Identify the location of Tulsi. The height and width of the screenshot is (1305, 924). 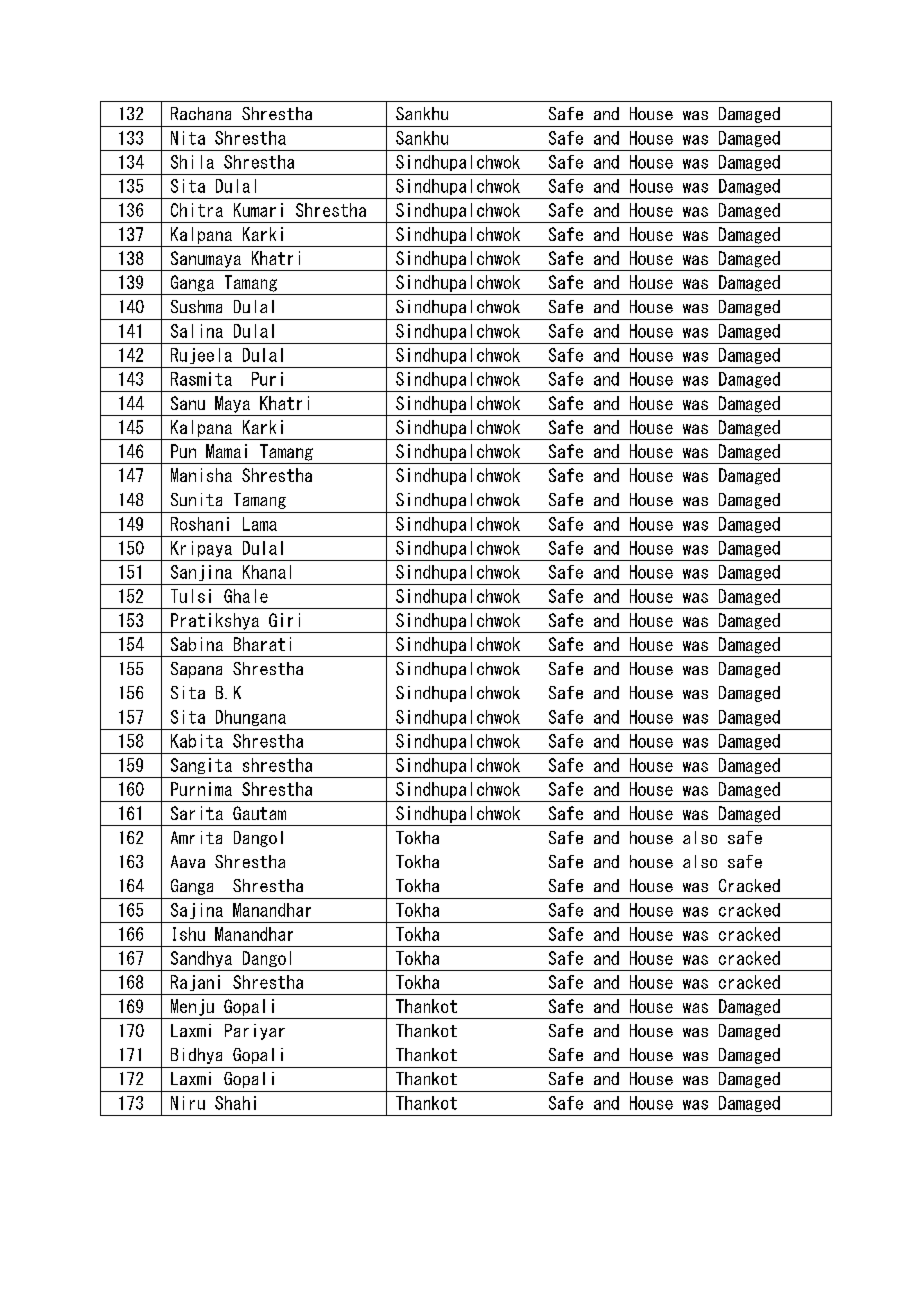
(191, 596).
